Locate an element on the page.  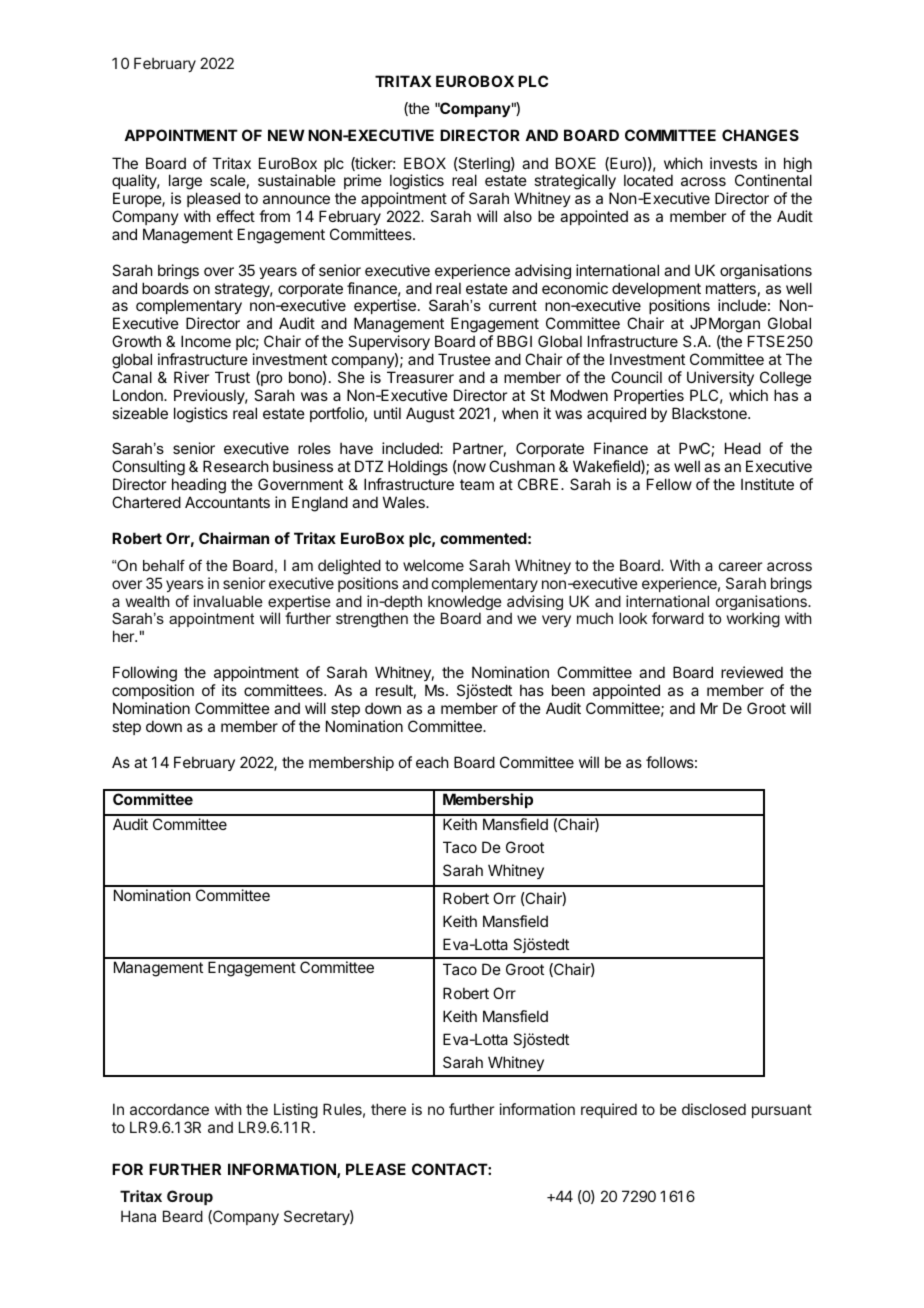
invests is located at coordinates (733, 163).
